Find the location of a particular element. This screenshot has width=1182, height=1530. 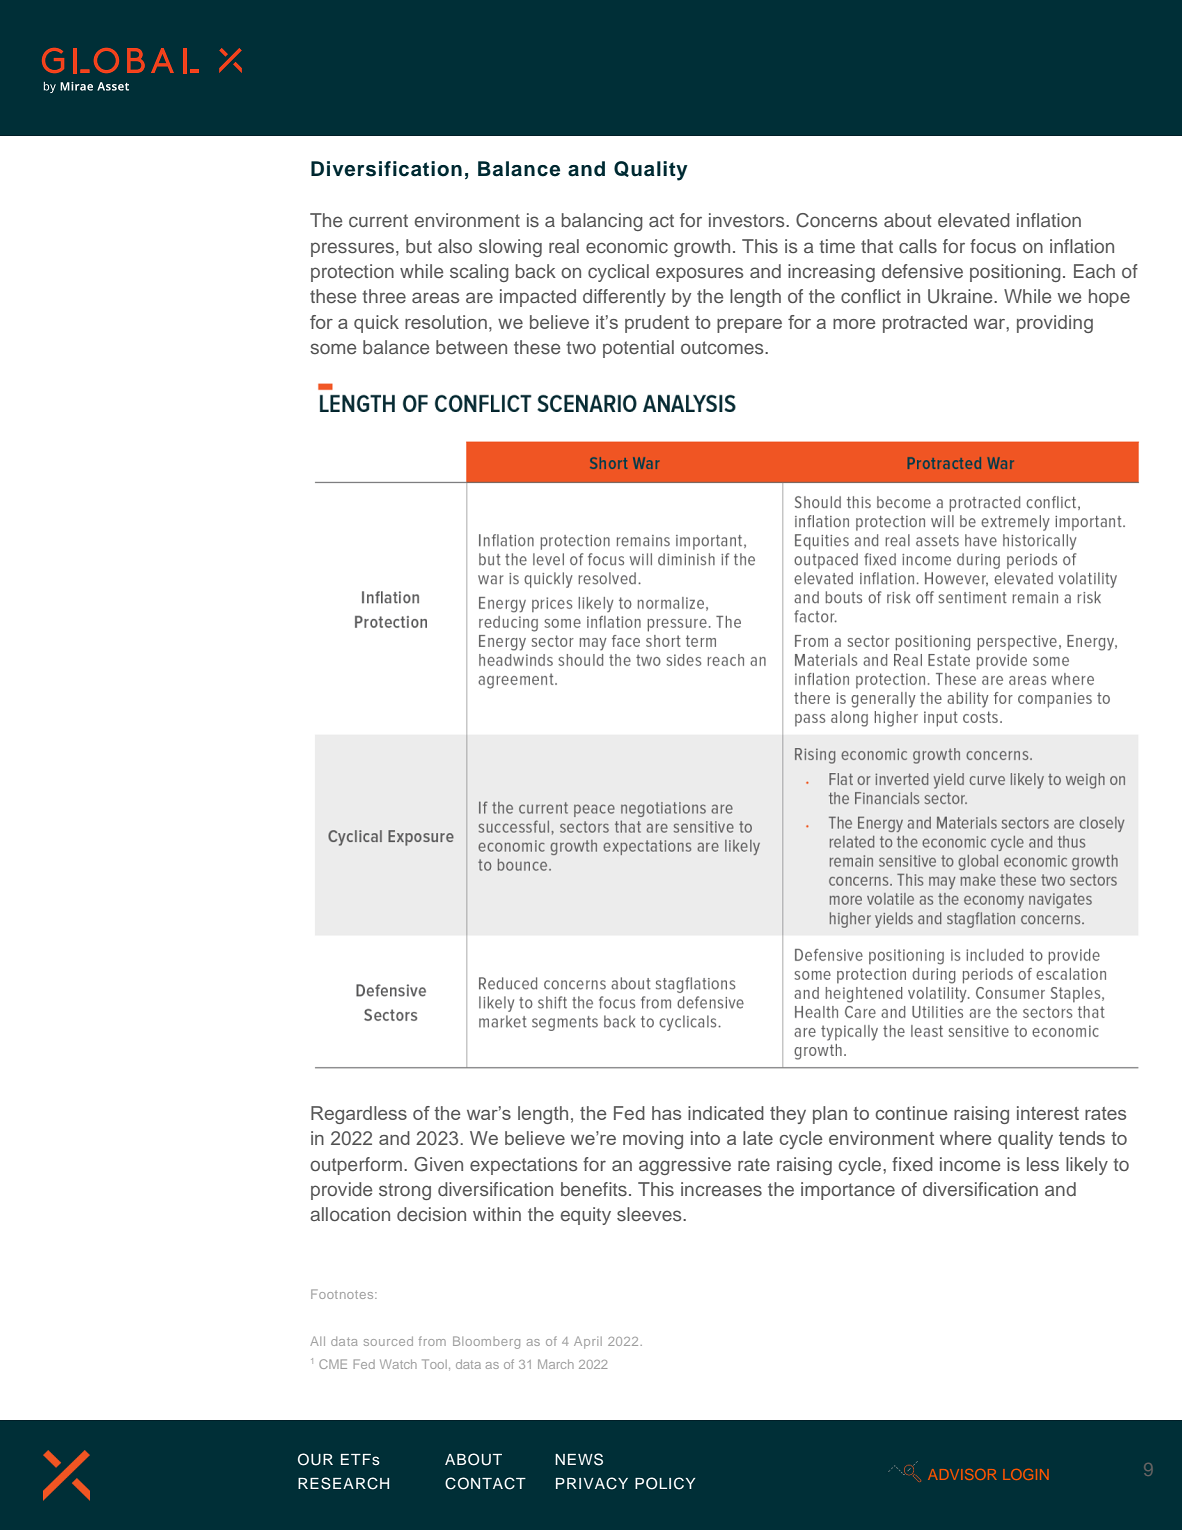

but is located at coordinates (419, 246).
